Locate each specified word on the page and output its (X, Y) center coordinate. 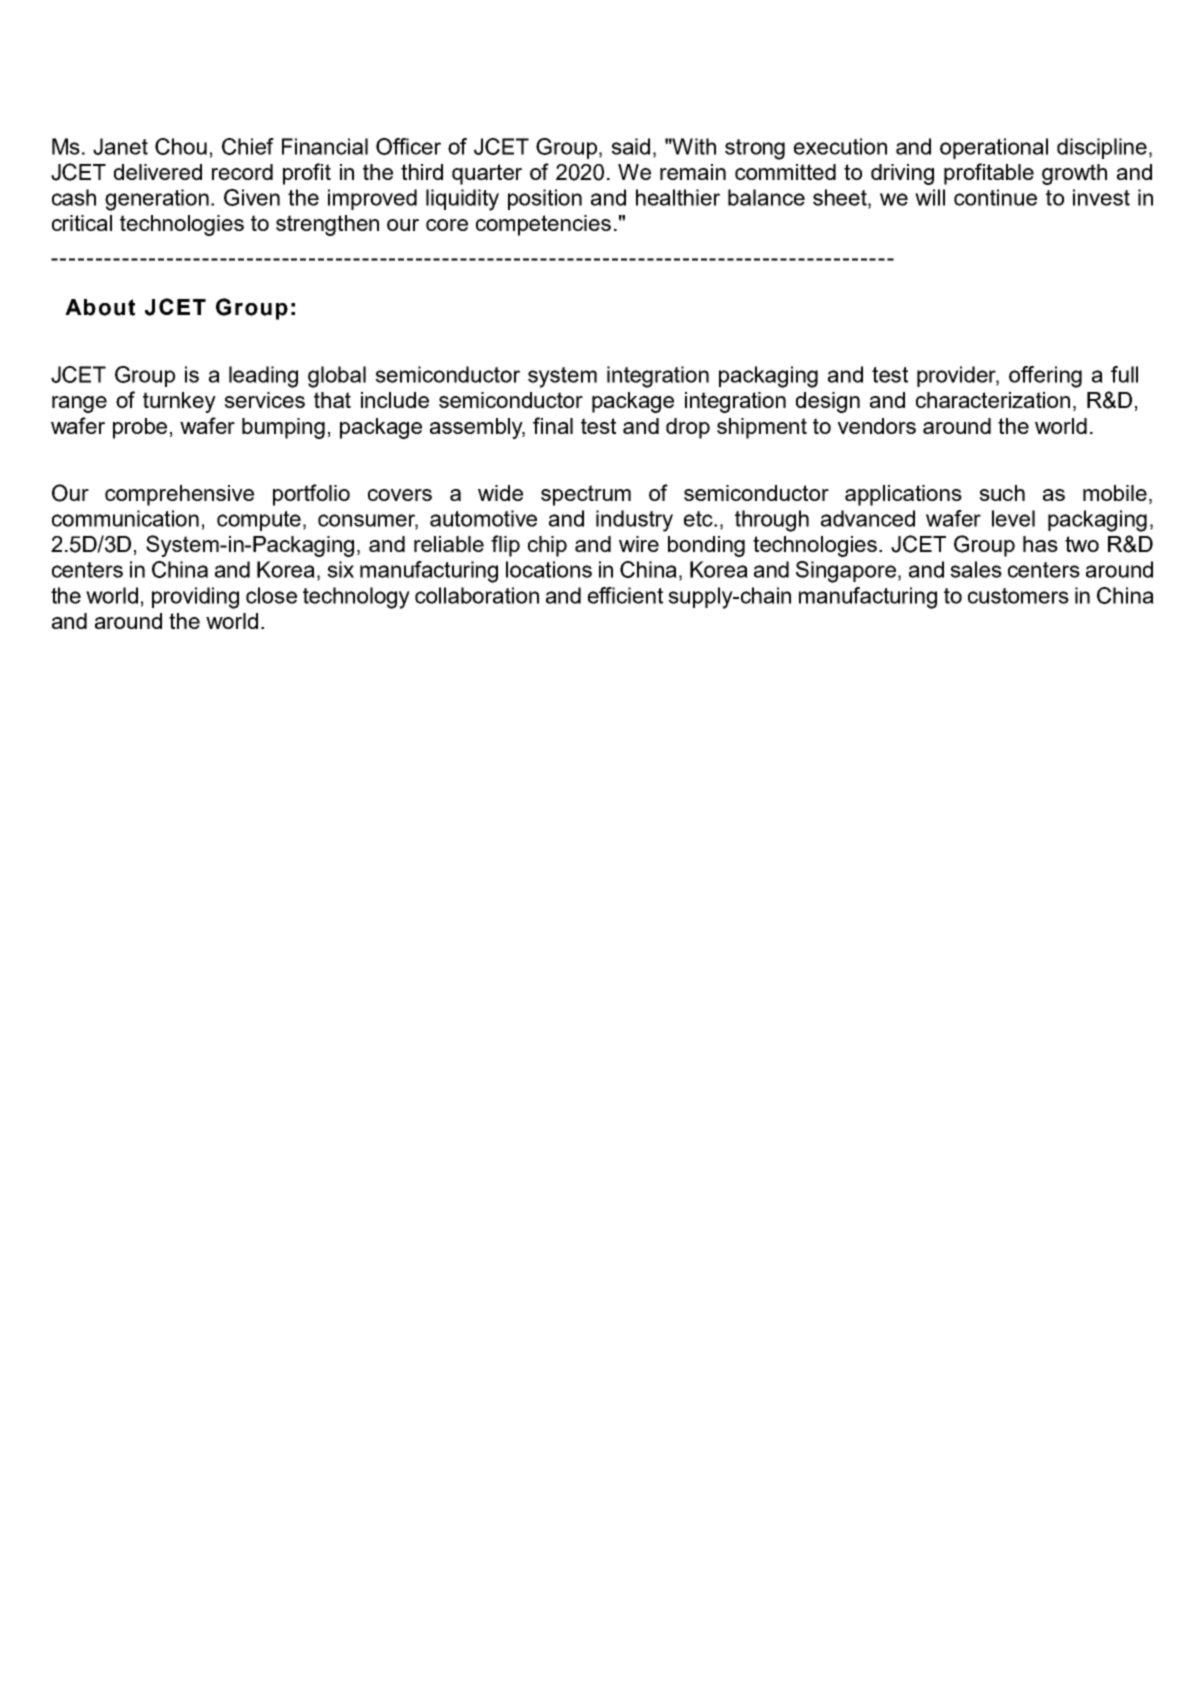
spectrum (586, 495)
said (630, 146)
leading (263, 377)
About (100, 307)
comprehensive (179, 495)
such (1002, 493)
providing (195, 598)
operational (994, 148)
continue (995, 197)
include (395, 400)
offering (1045, 377)
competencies (543, 225)
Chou (181, 146)
